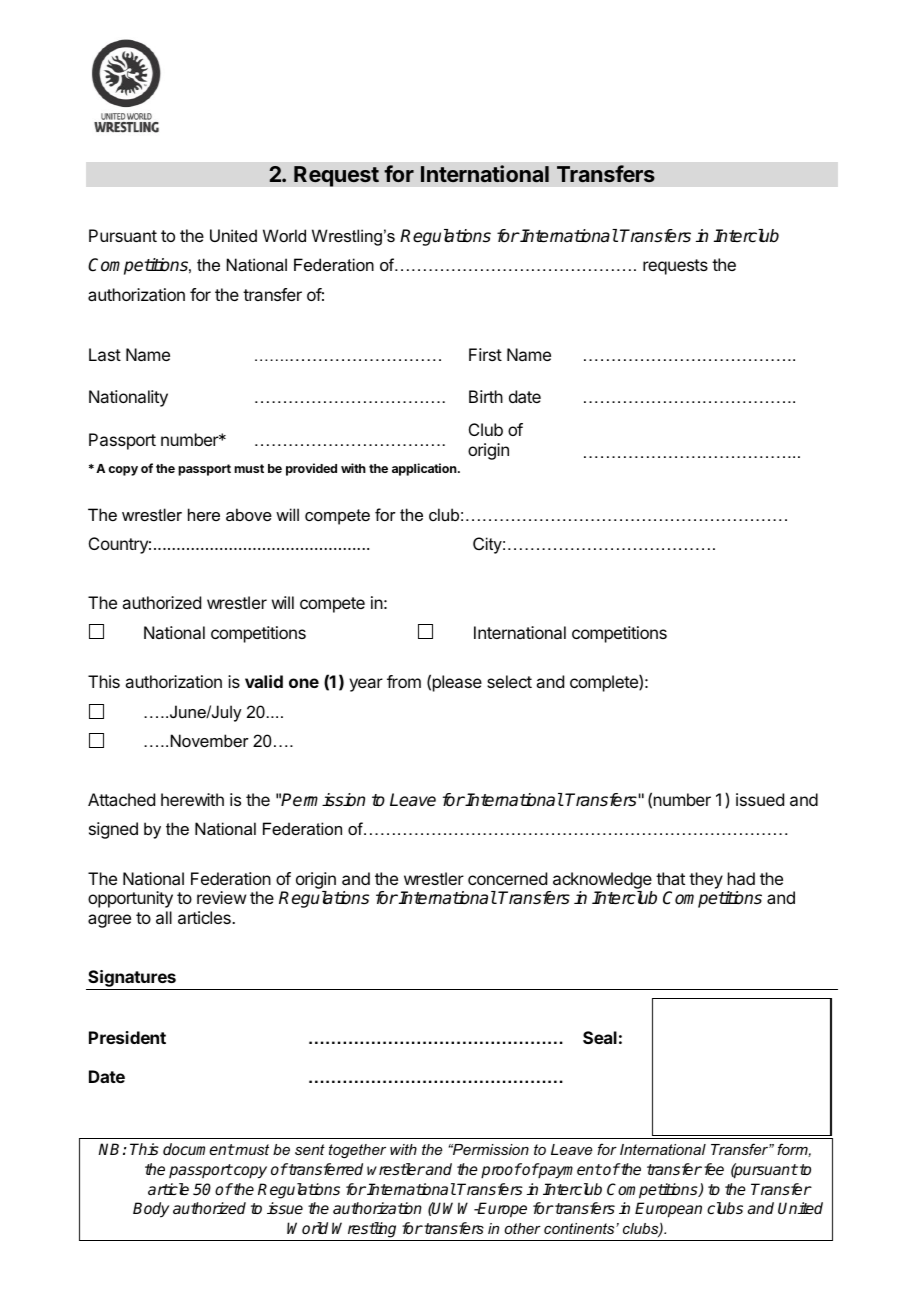  I want to click on Last, so click(105, 354).
